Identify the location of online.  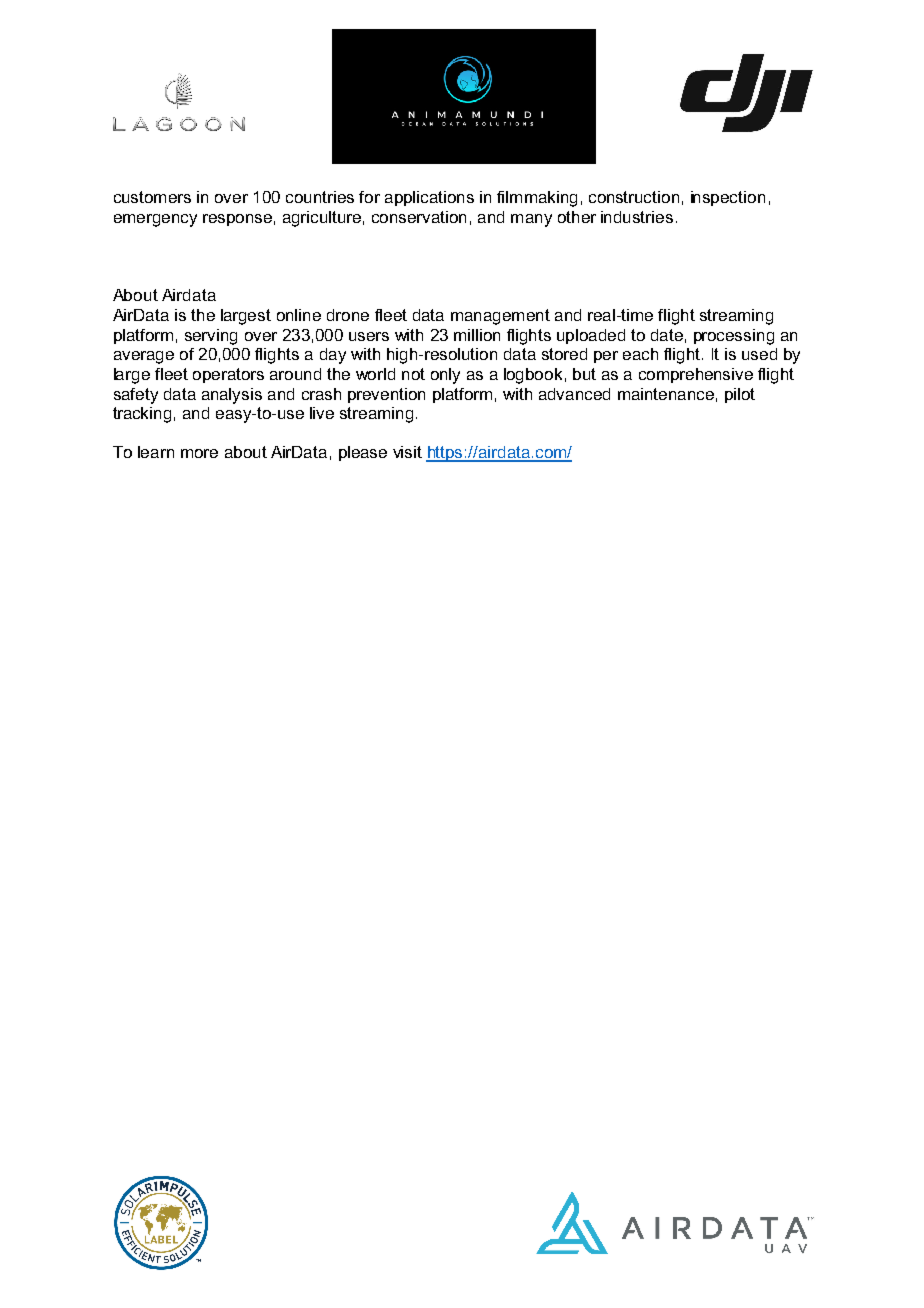
(299, 315).
